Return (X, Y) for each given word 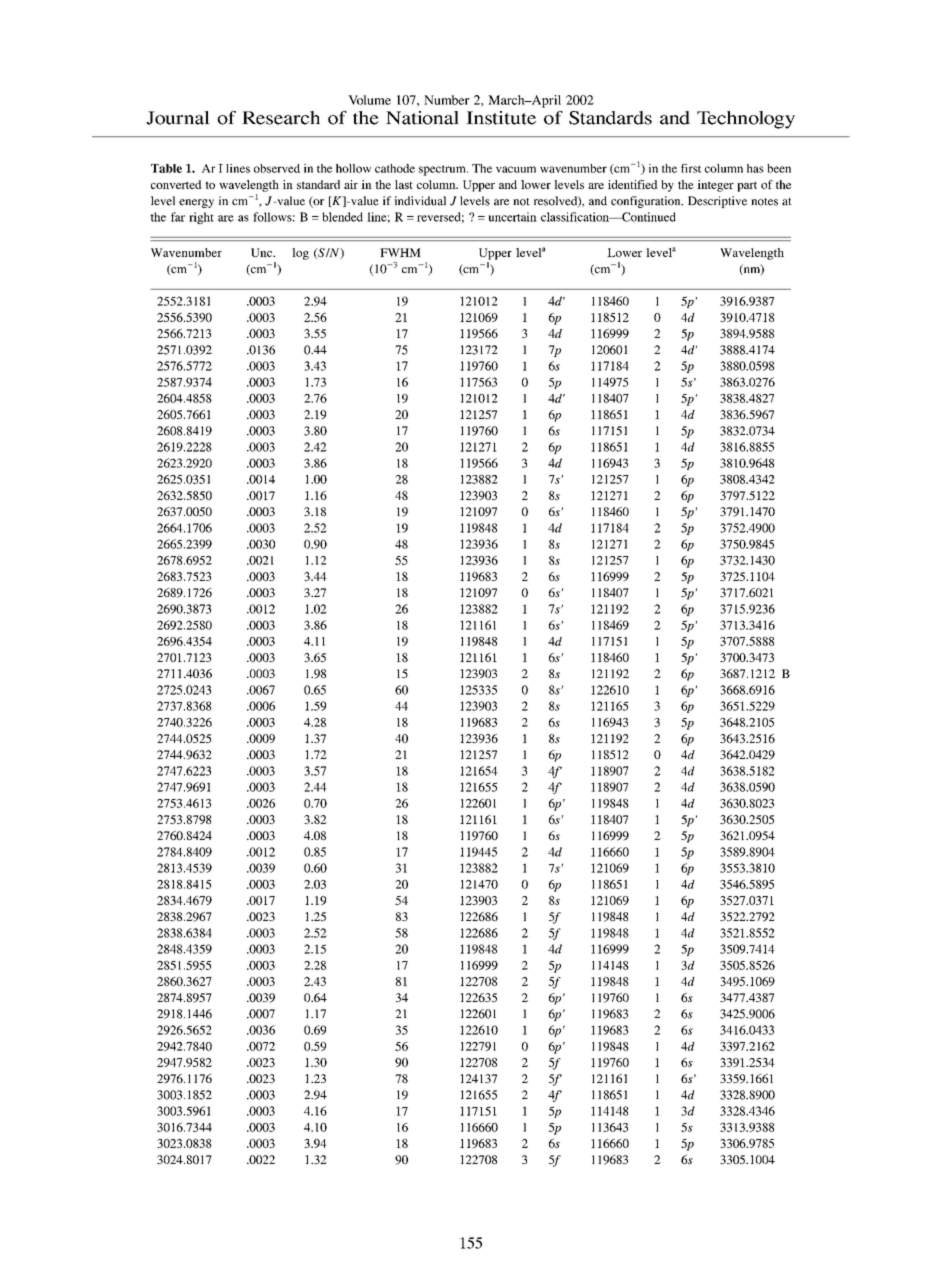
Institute (501, 118)
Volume (369, 100)
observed (277, 168)
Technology (746, 120)
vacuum (516, 169)
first (691, 168)
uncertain (512, 217)
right (201, 218)
